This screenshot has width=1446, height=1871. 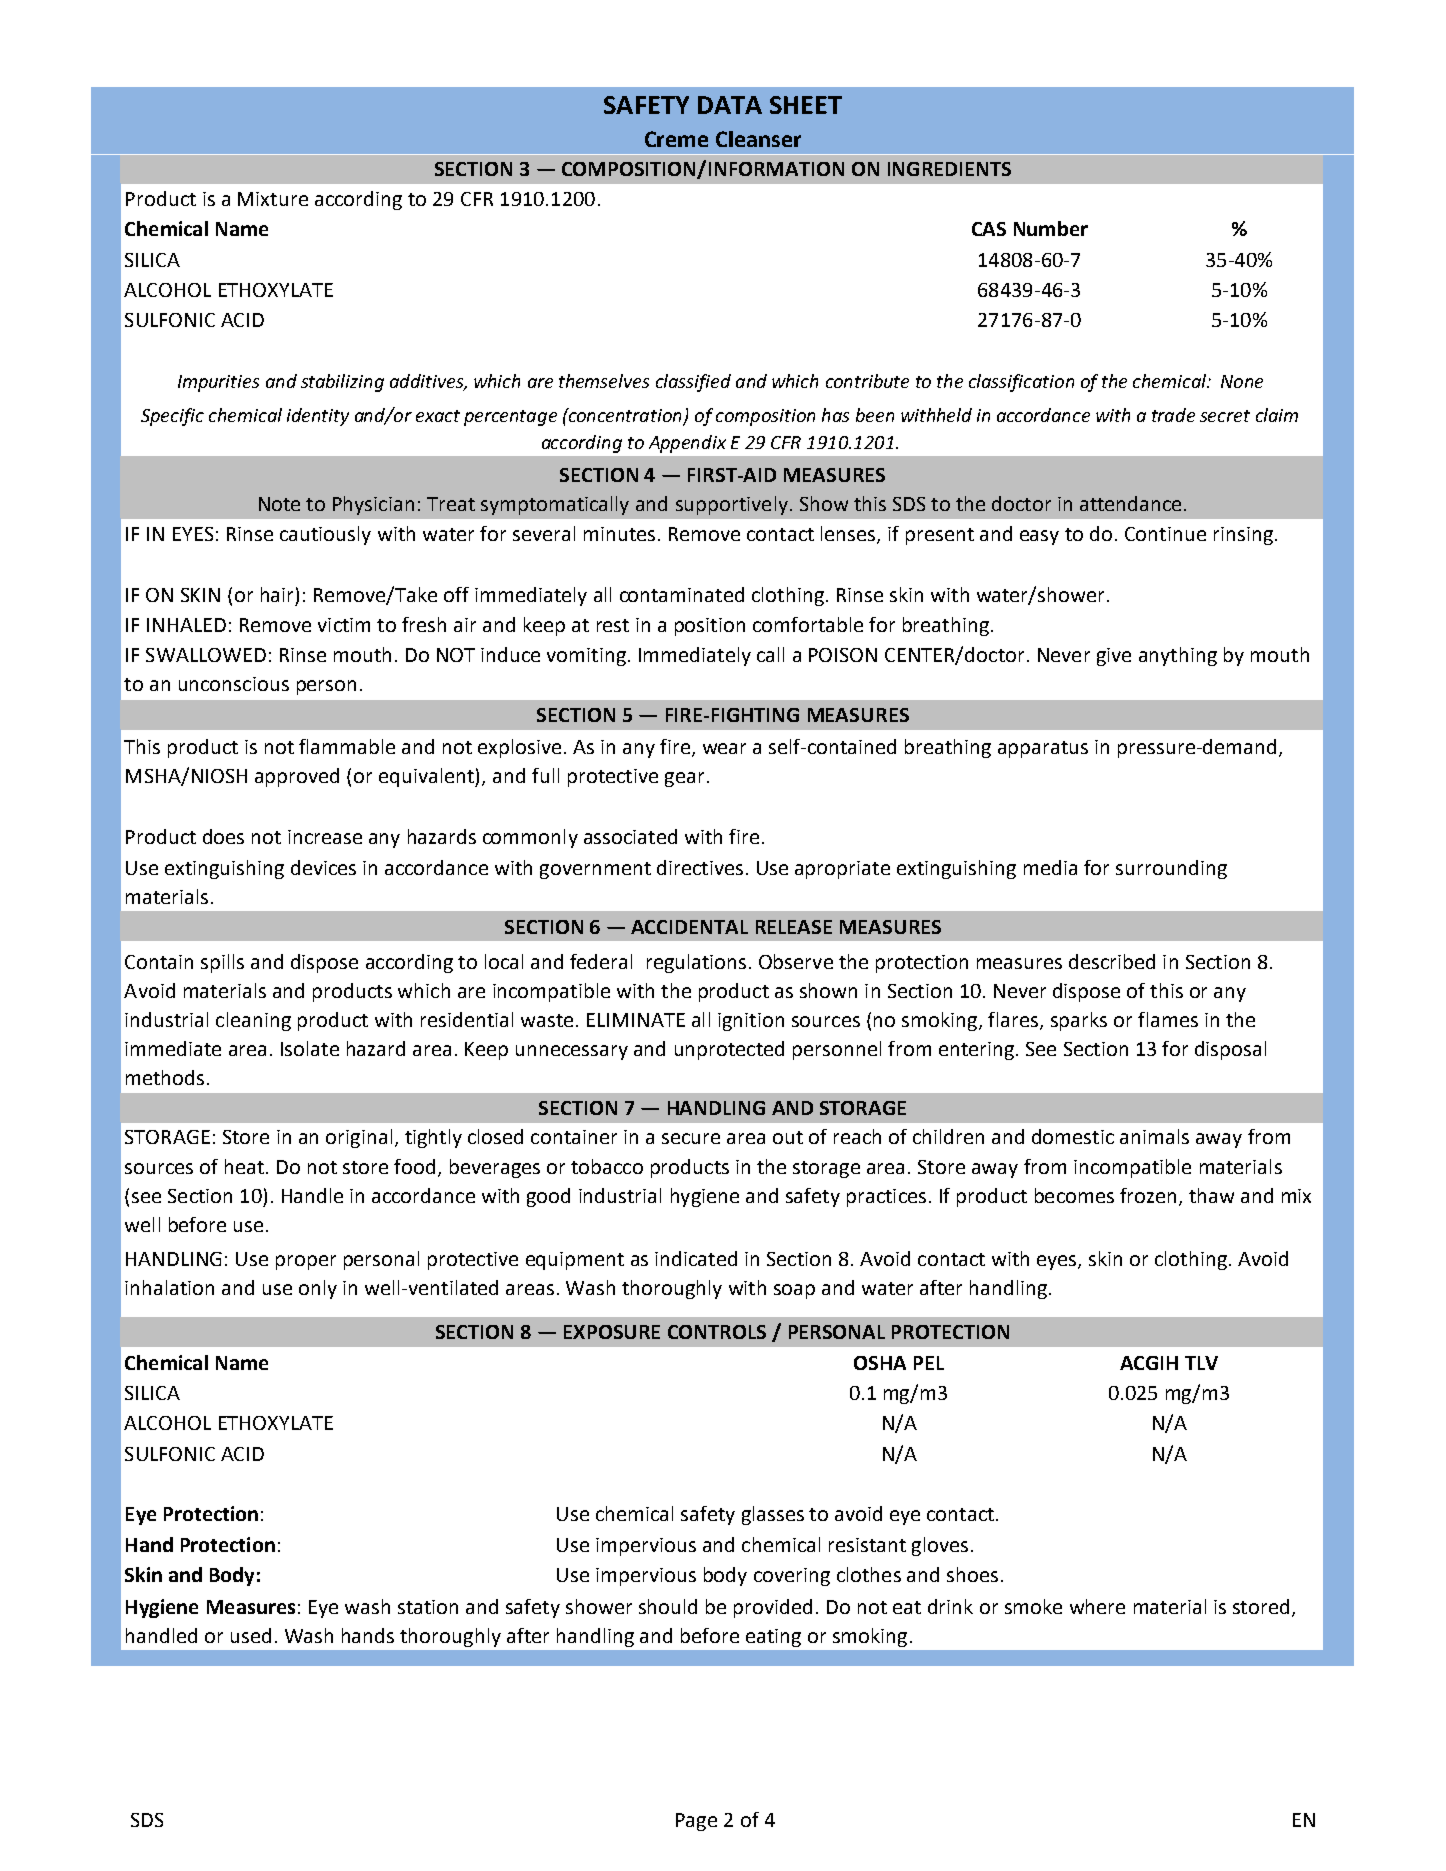 What do you see at coordinates (1201, 1363) in the screenshot?
I see `TLV` at bounding box center [1201, 1363].
